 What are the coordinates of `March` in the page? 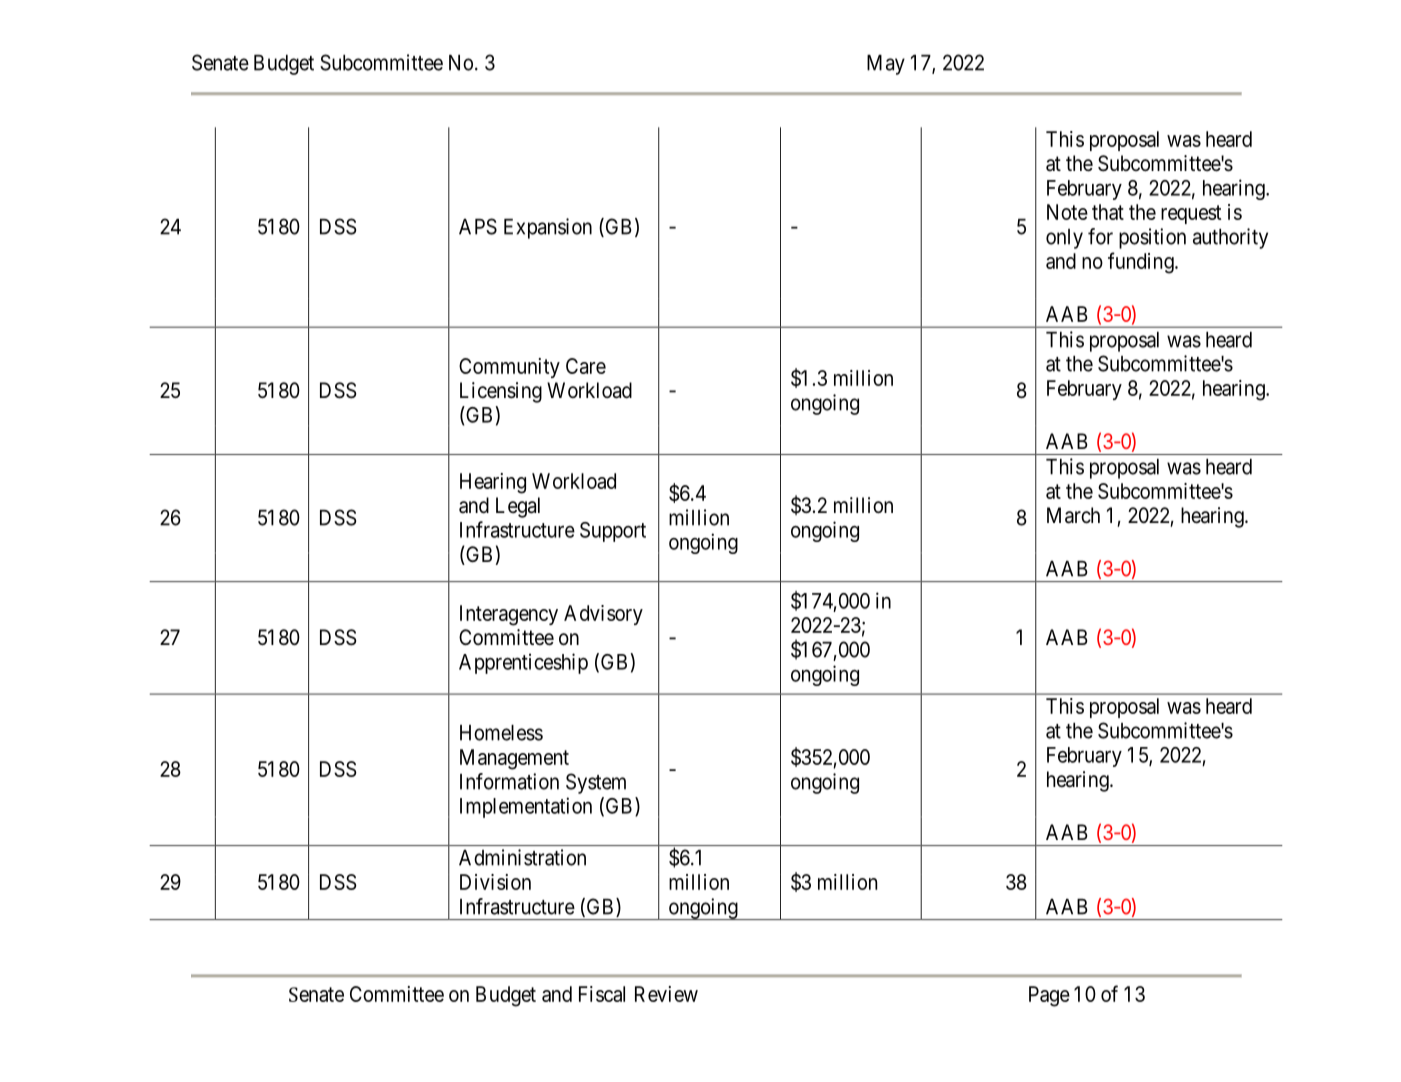 It's located at (1073, 515).
